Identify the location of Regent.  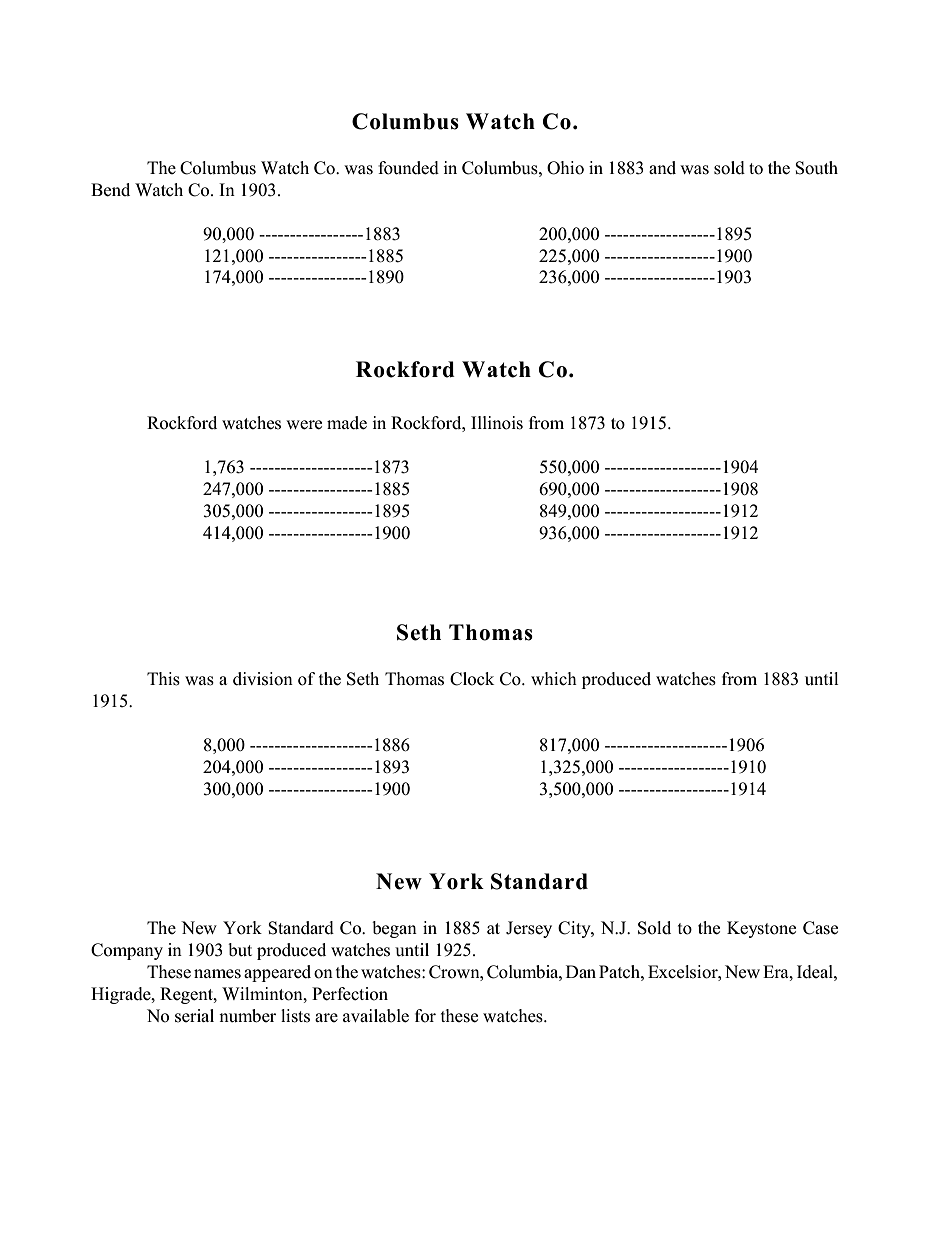
(187, 995).
